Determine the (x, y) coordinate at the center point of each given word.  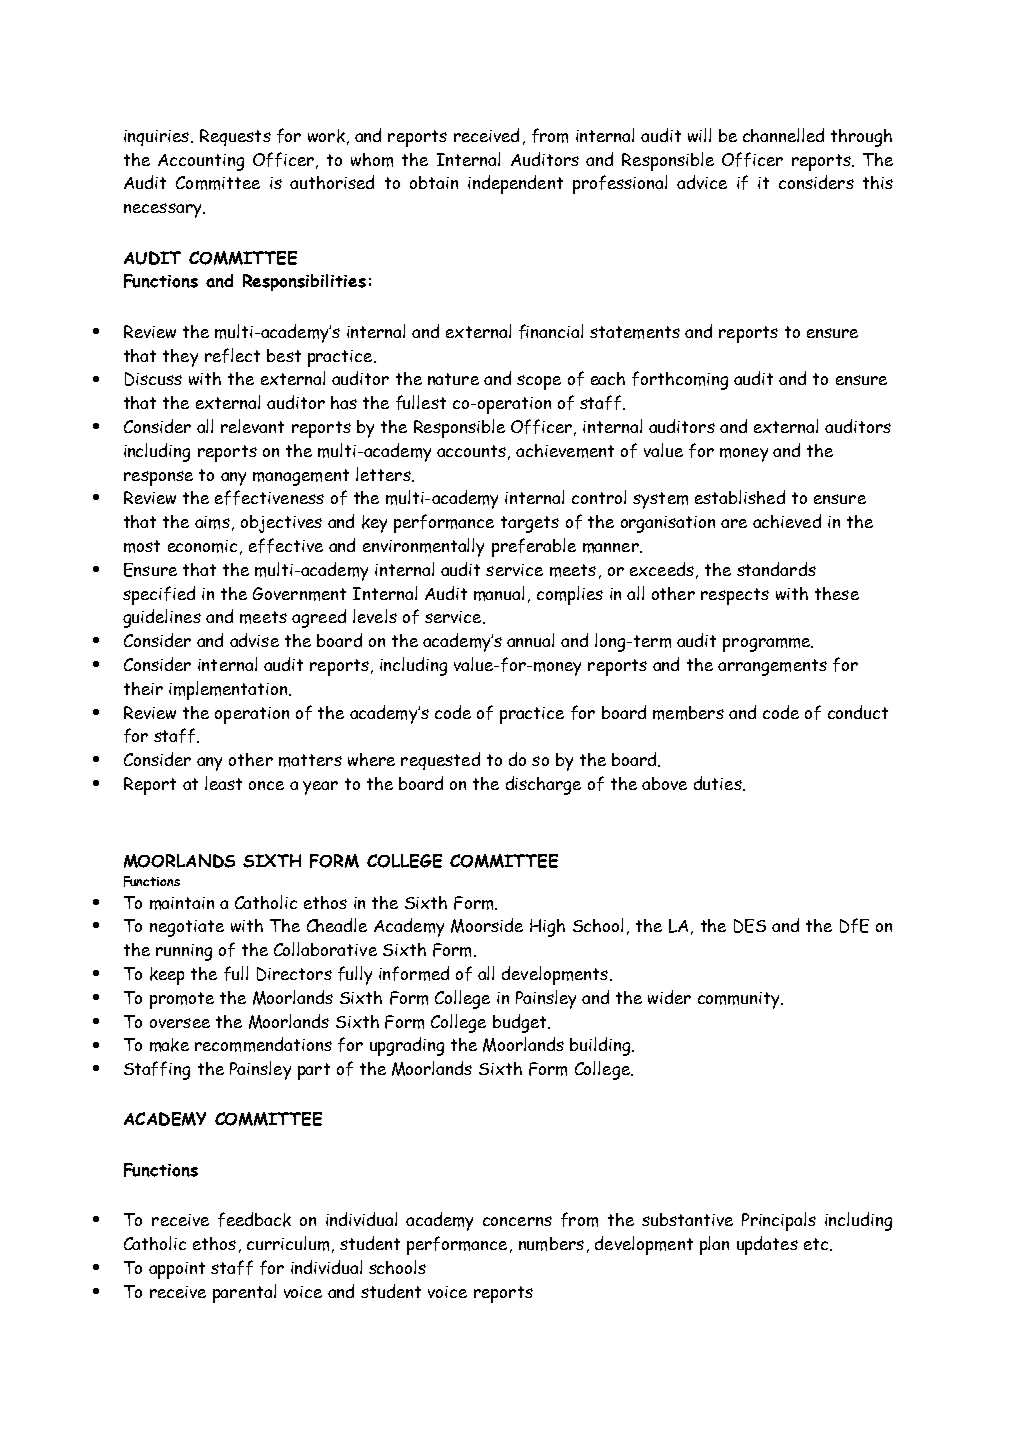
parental (244, 1293)
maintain (182, 903)
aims (212, 522)
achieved (787, 521)
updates (767, 1245)
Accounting (201, 162)
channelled (783, 135)
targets (530, 524)
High (547, 928)
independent (515, 184)
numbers (551, 1244)
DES (750, 926)
